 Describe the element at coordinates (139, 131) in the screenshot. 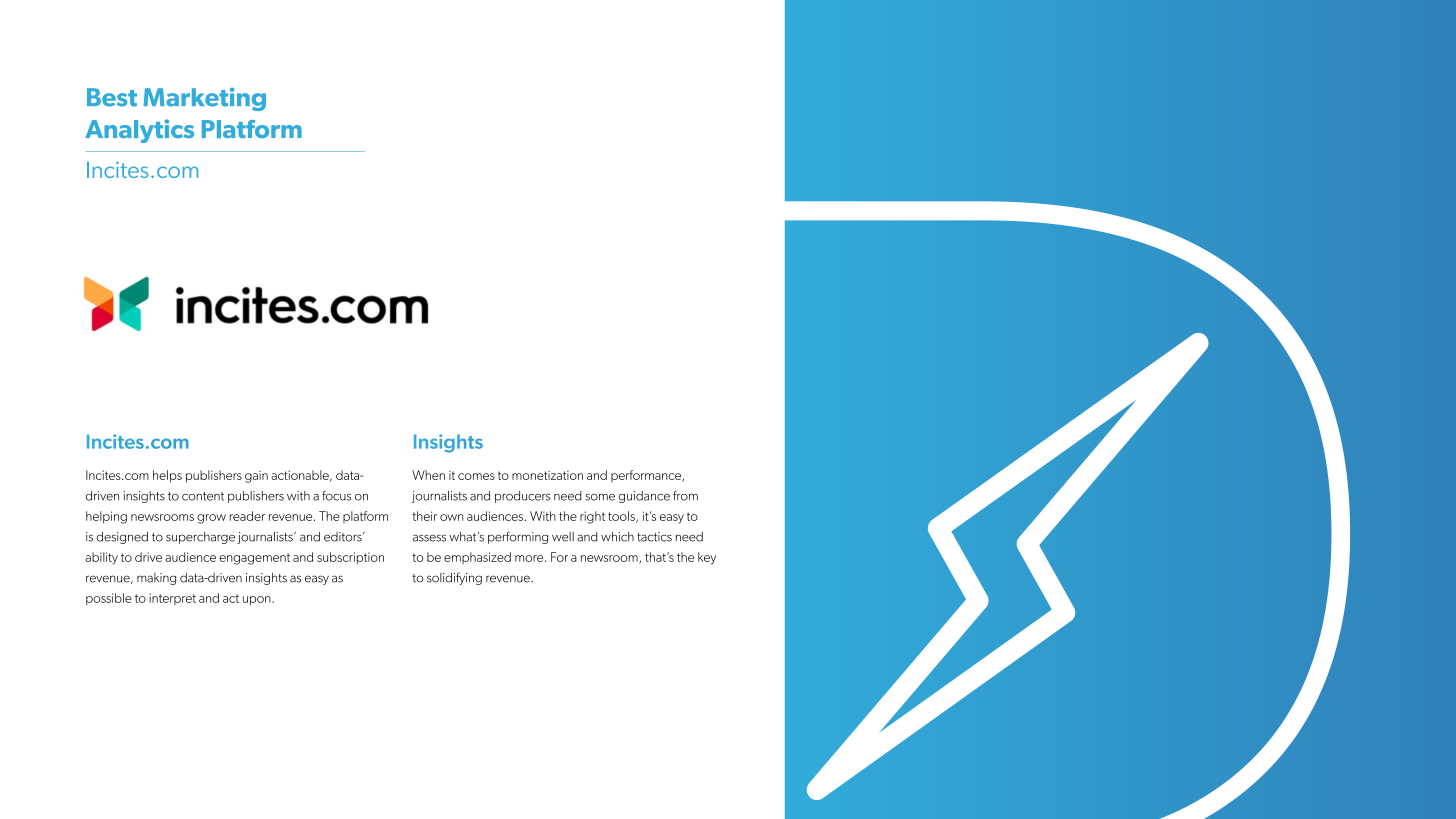

I see `Analytics` at that location.
